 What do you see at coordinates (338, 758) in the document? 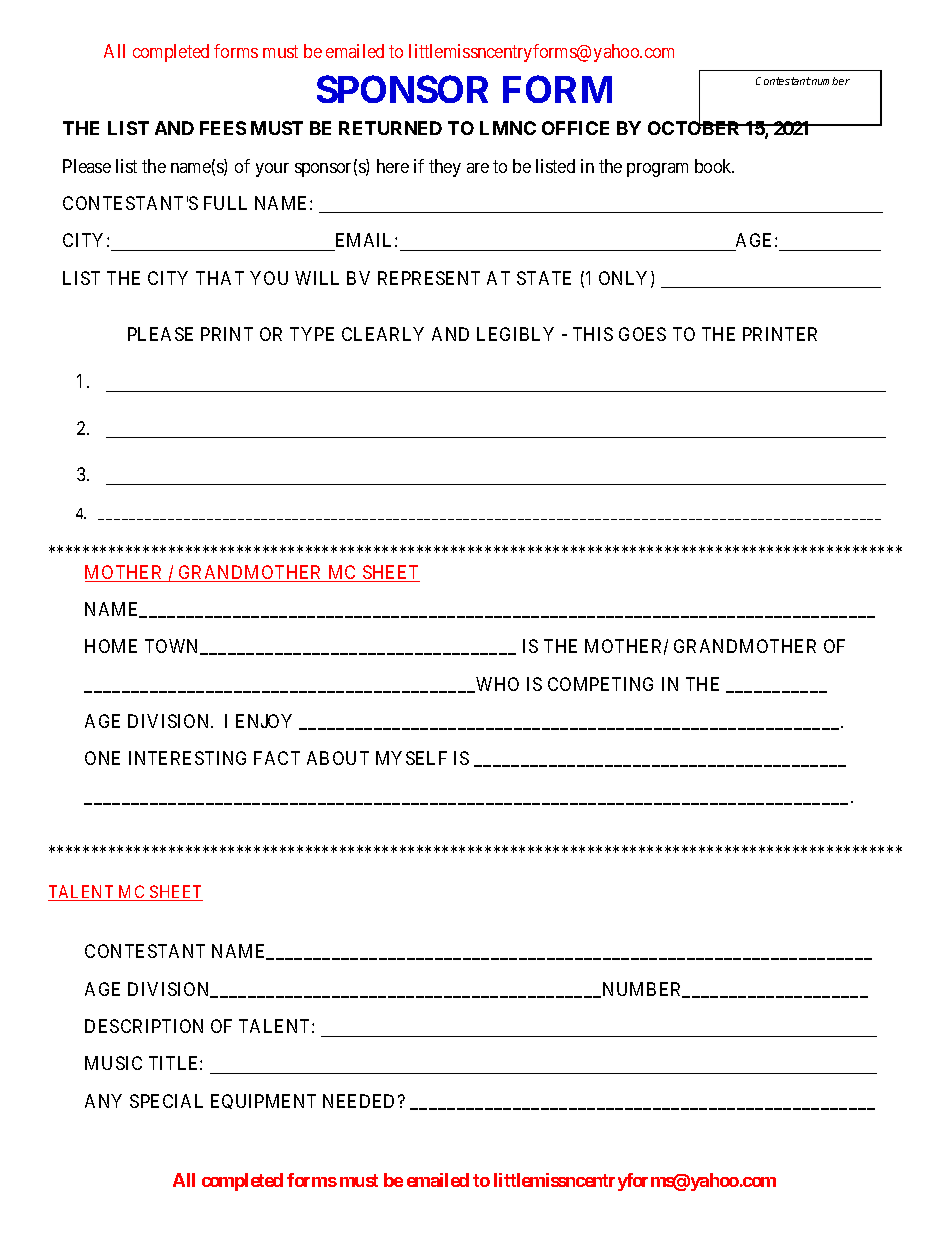
I see `ABOUT` at bounding box center [338, 758].
